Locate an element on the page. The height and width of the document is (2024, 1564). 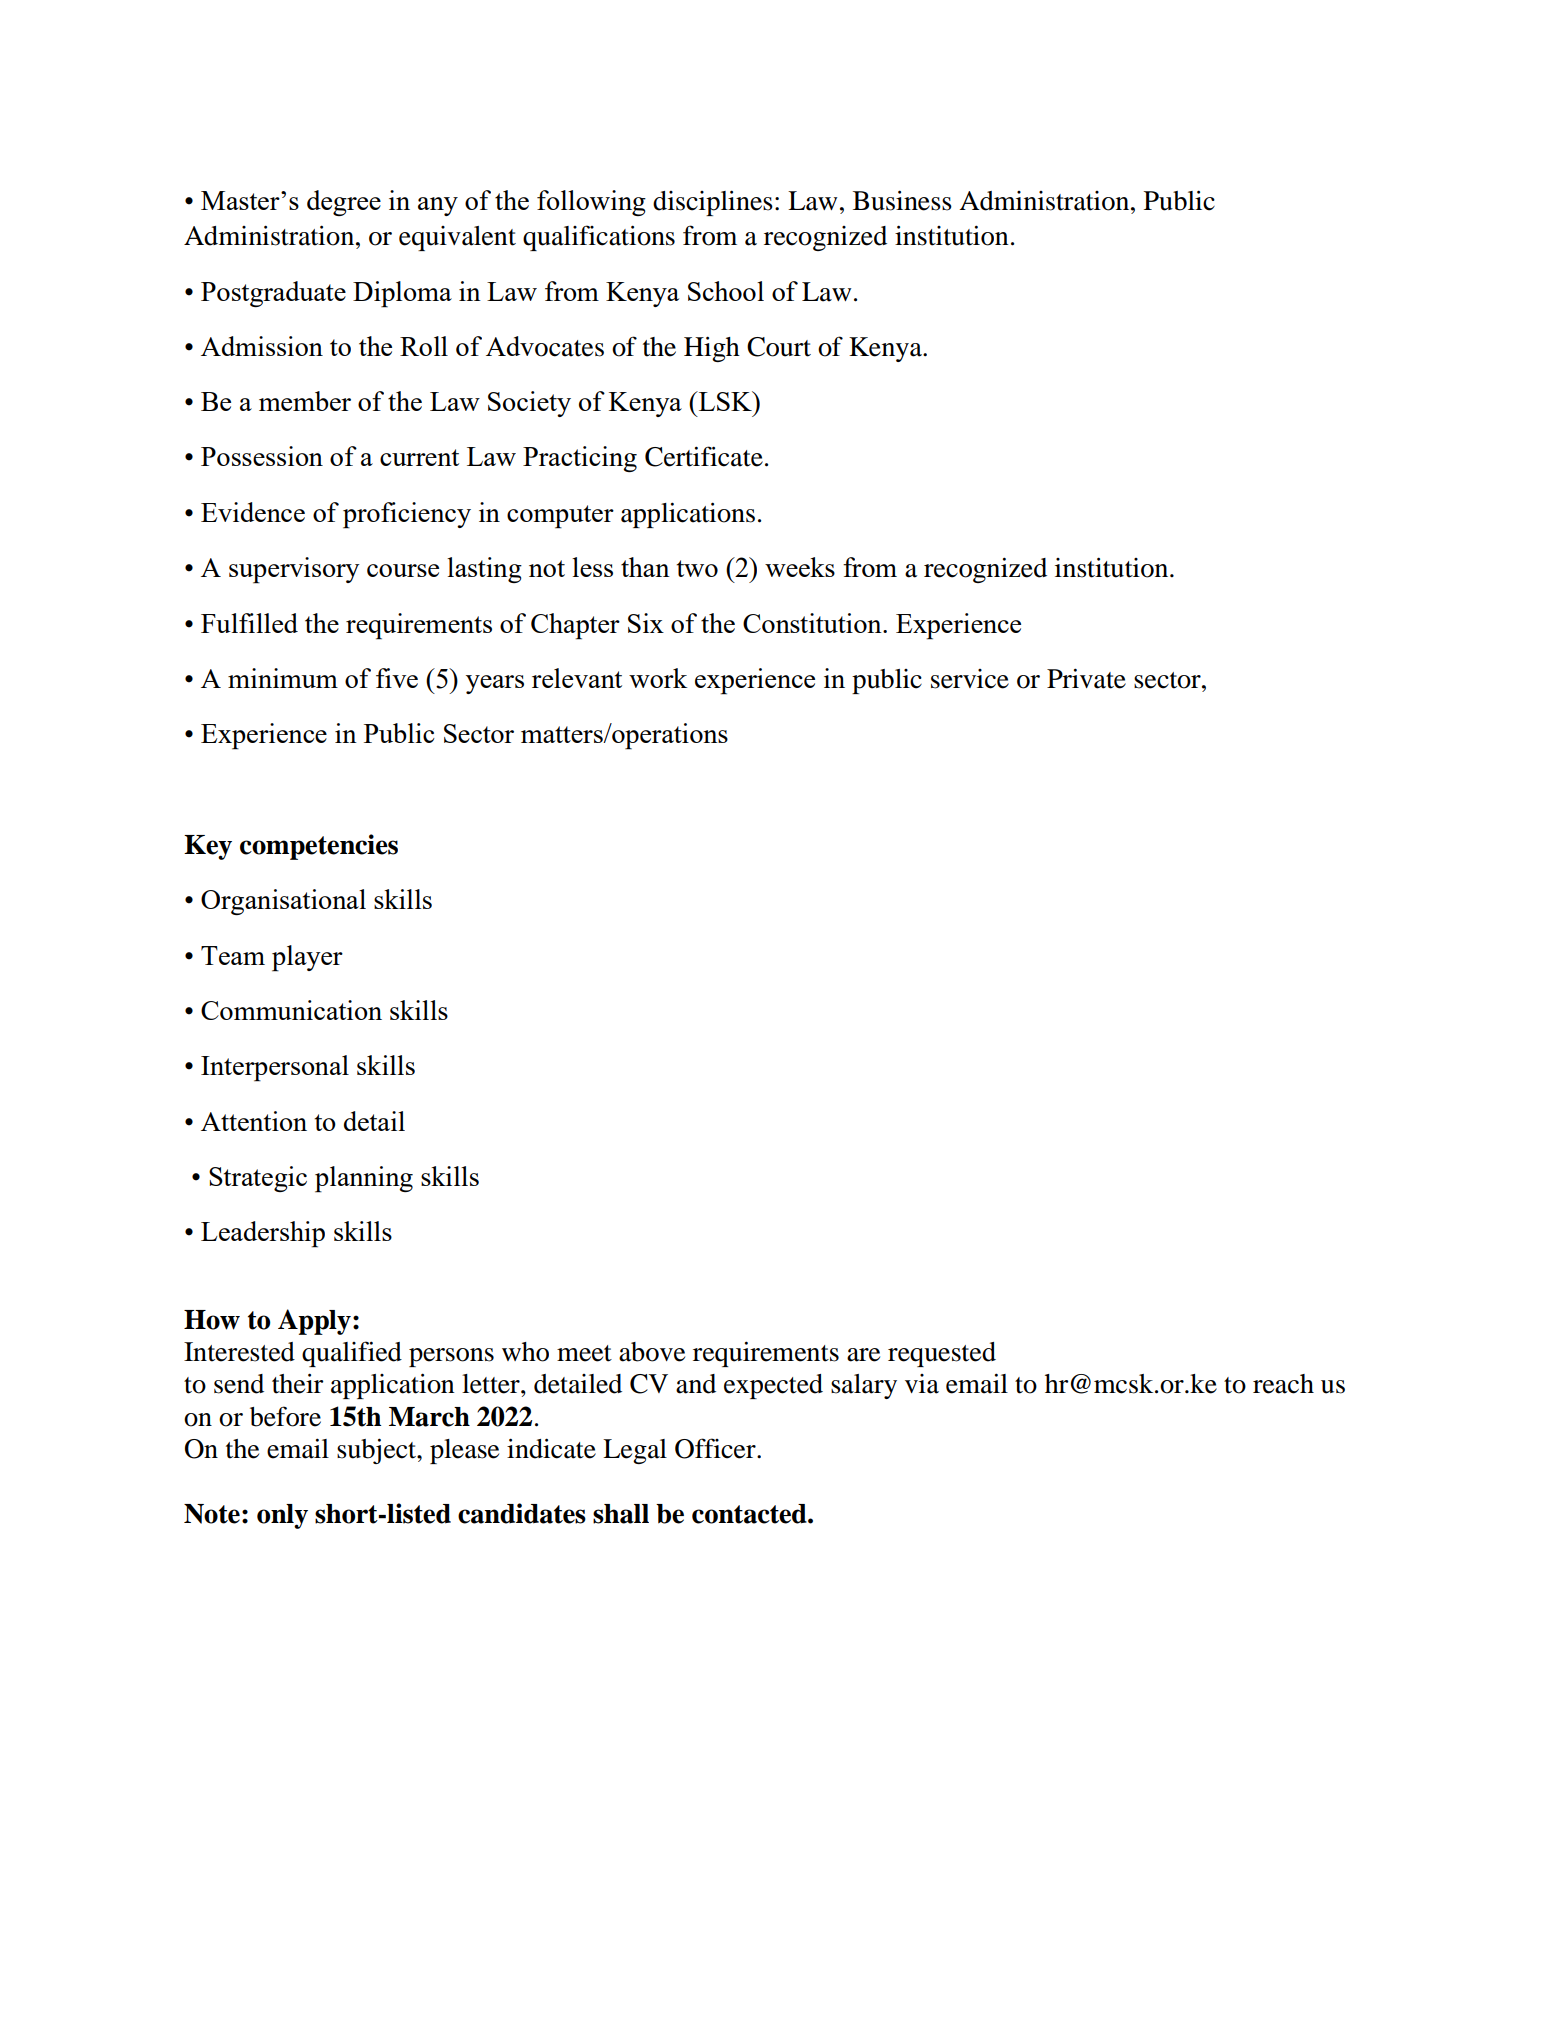
requested is located at coordinates (942, 1354).
